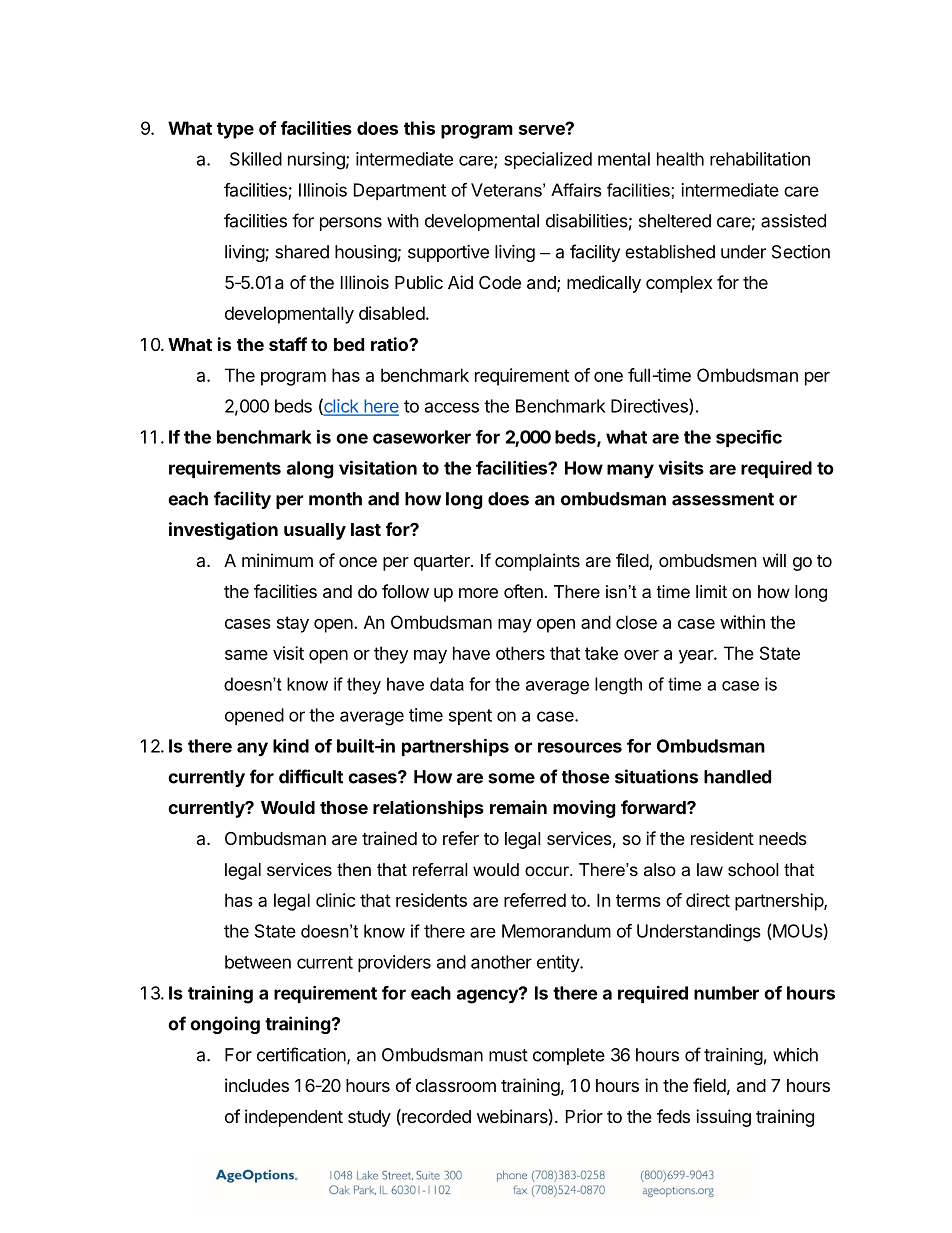 The height and width of the screenshot is (1233, 952). What do you see at coordinates (548, 160) in the screenshot?
I see `specialized` at bounding box center [548, 160].
